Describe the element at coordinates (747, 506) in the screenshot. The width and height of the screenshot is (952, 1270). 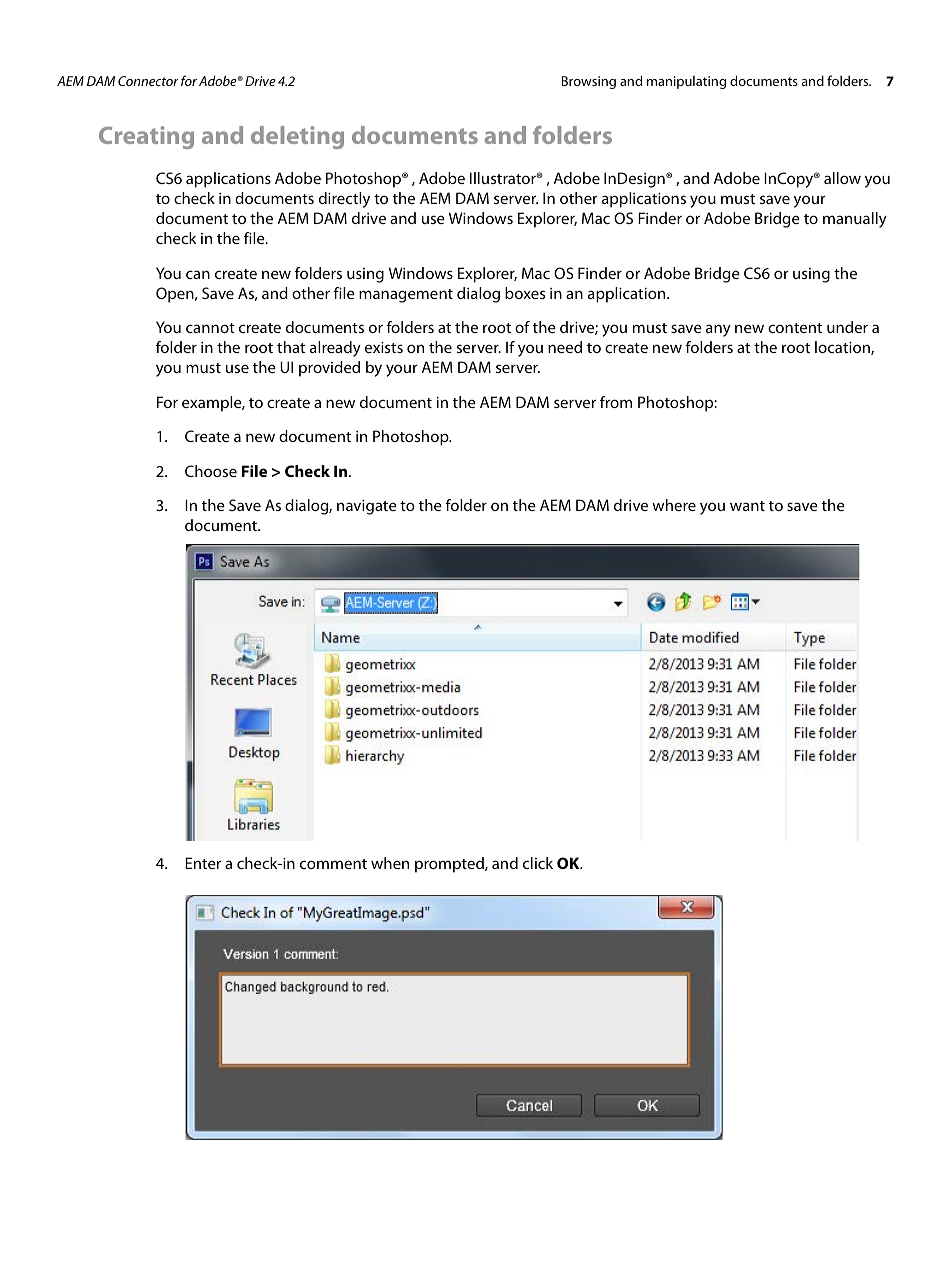
I see `want` at that location.
